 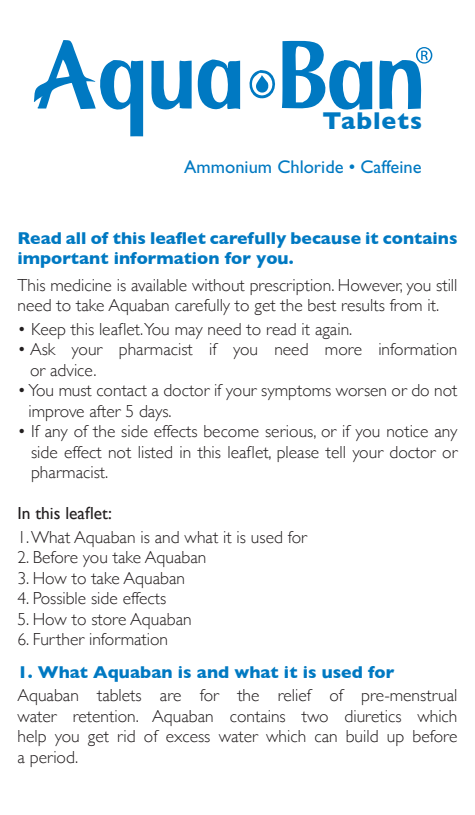 I want to click on improve, so click(x=56, y=413).
